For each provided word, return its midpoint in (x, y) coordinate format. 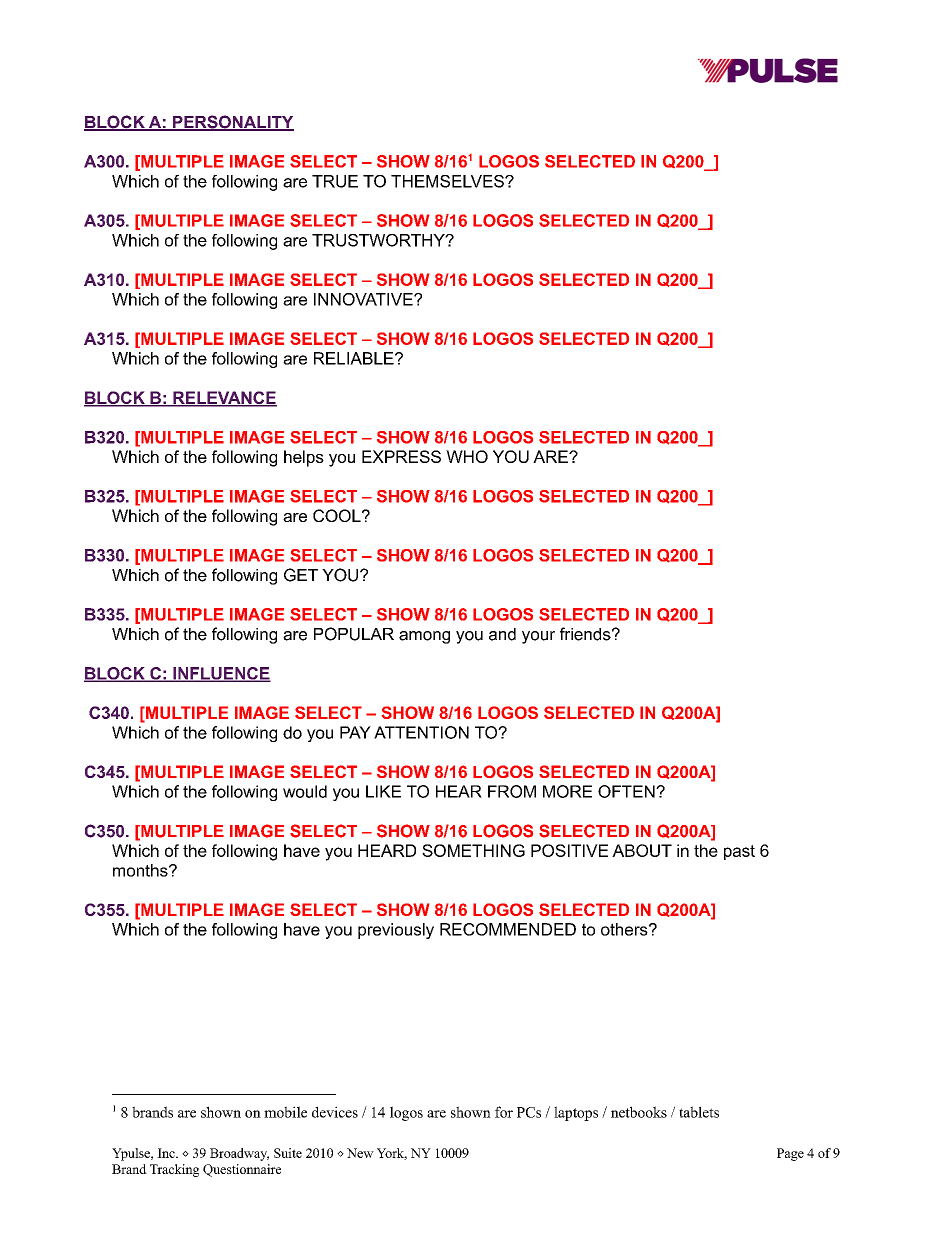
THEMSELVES (448, 181)
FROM (512, 791)
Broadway (239, 1154)
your (538, 637)
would (305, 791)
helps (304, 458)
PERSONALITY (232, 123)
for (504, 1112)
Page (790, 1154)
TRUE (335, 181)
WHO (467, 456)
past (739, 852)
